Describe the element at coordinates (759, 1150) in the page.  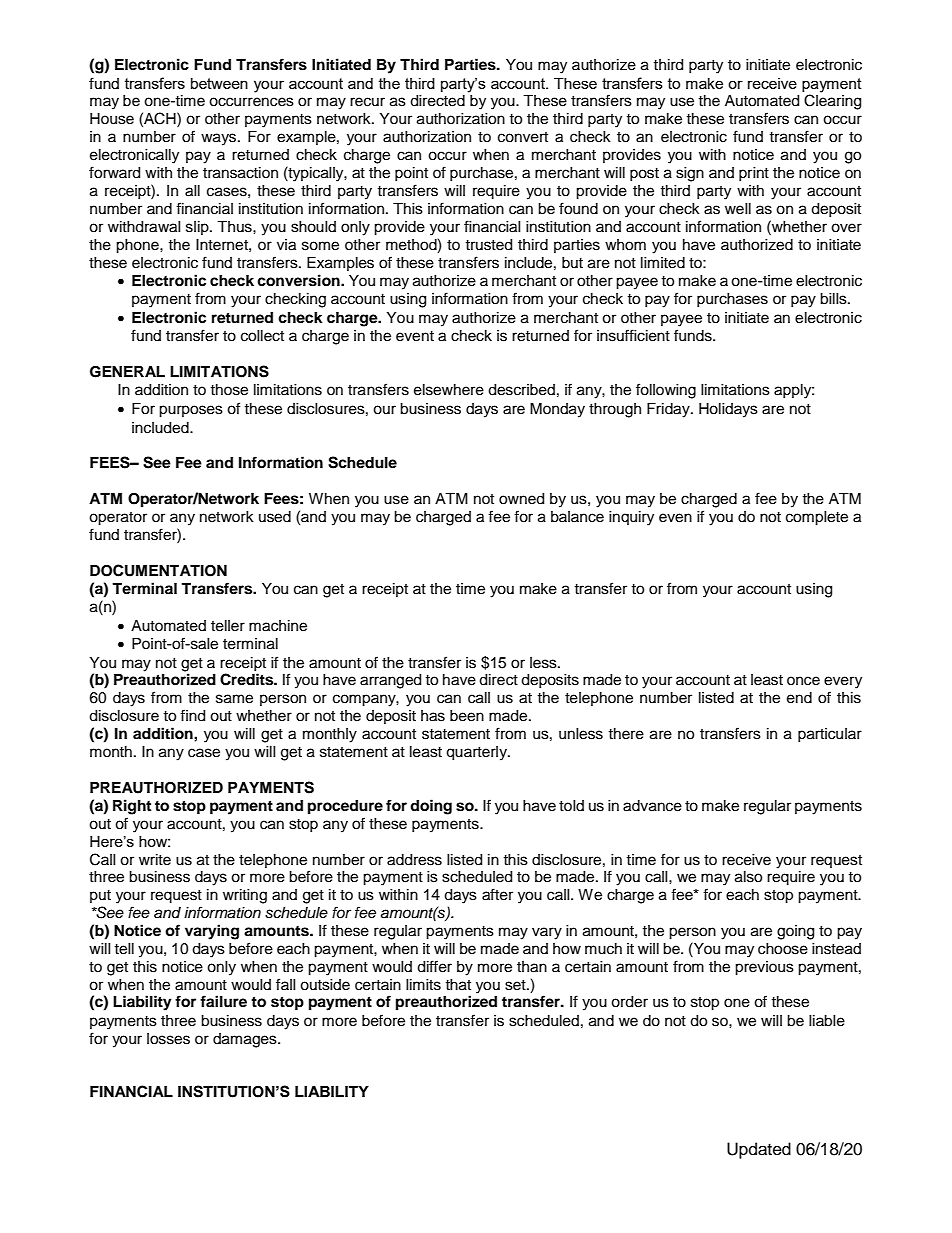
I see `Updated` at that location.
